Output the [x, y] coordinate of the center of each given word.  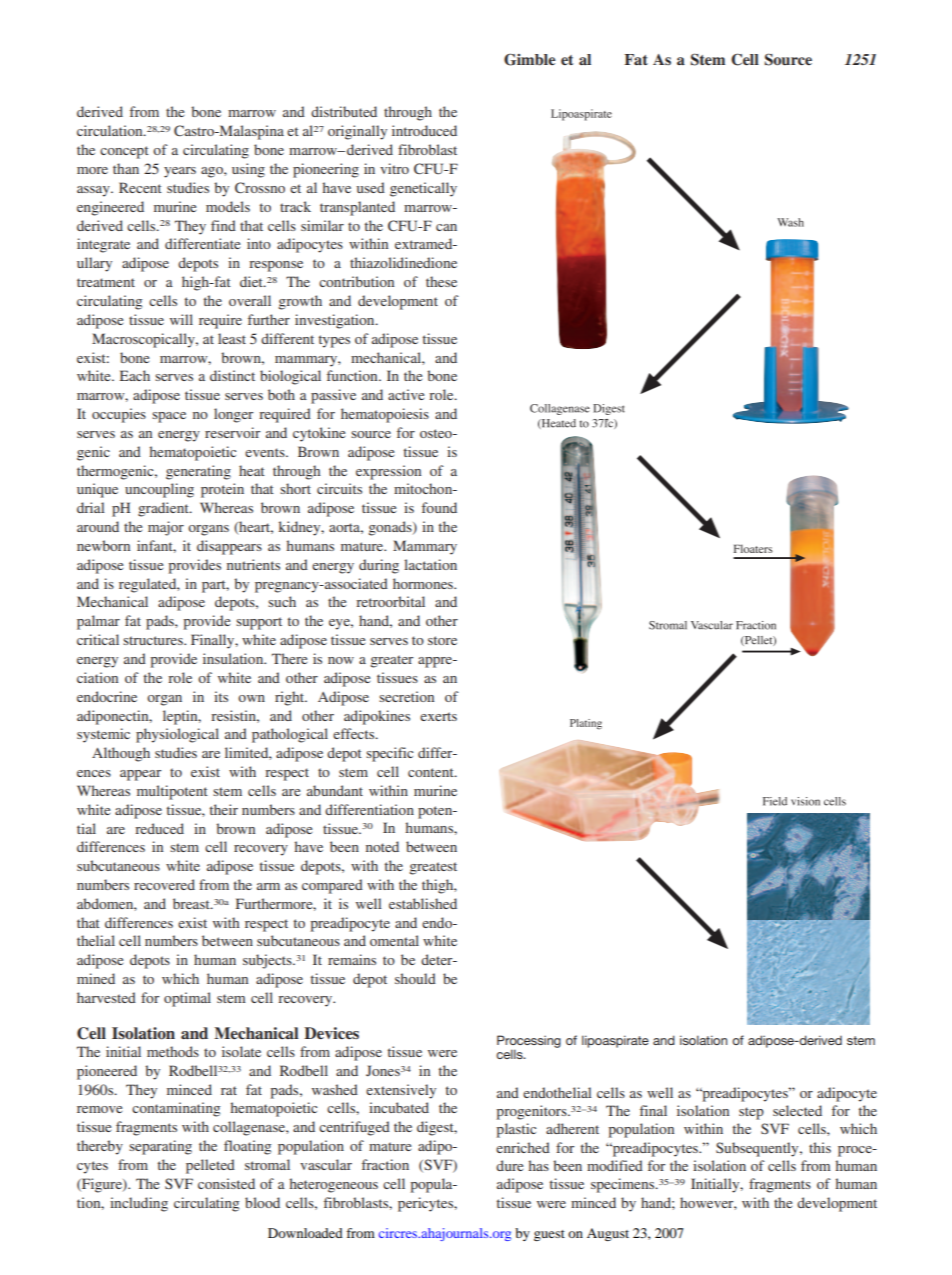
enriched [523, 1147]
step [751, 1113]
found [439, 507]
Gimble [530, 59]
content [432, 772]
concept [124, 152]
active [406, 394]
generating [198, 472]
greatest [433, 868]
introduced [424, 130]
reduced [159, 828]
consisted [226, 1183]
